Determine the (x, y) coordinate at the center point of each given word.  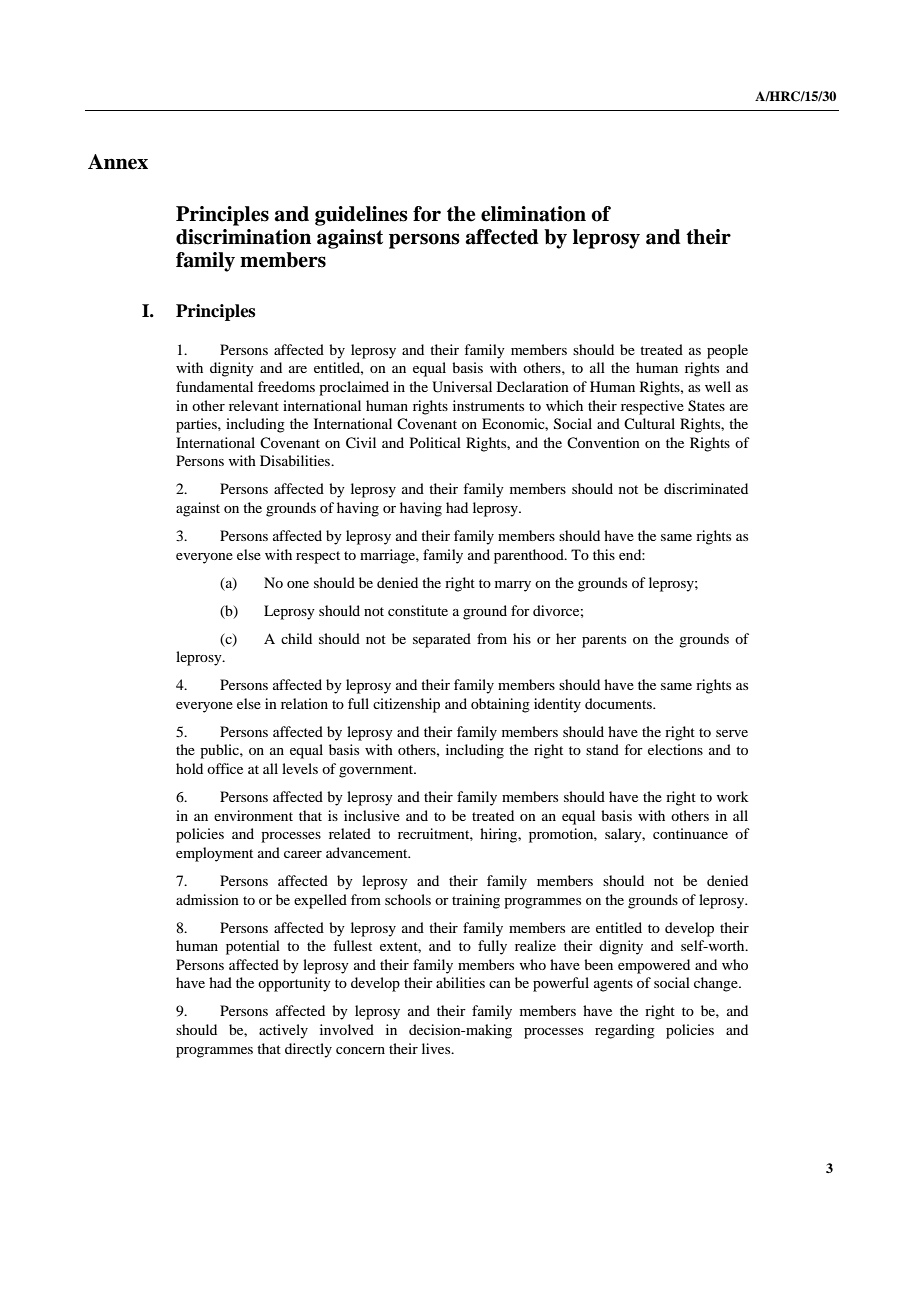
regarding (625, 1031)
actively (283, 1031)
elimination (533, 214)
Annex (118, 162)
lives (437, 1048)
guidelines (361, 216)
